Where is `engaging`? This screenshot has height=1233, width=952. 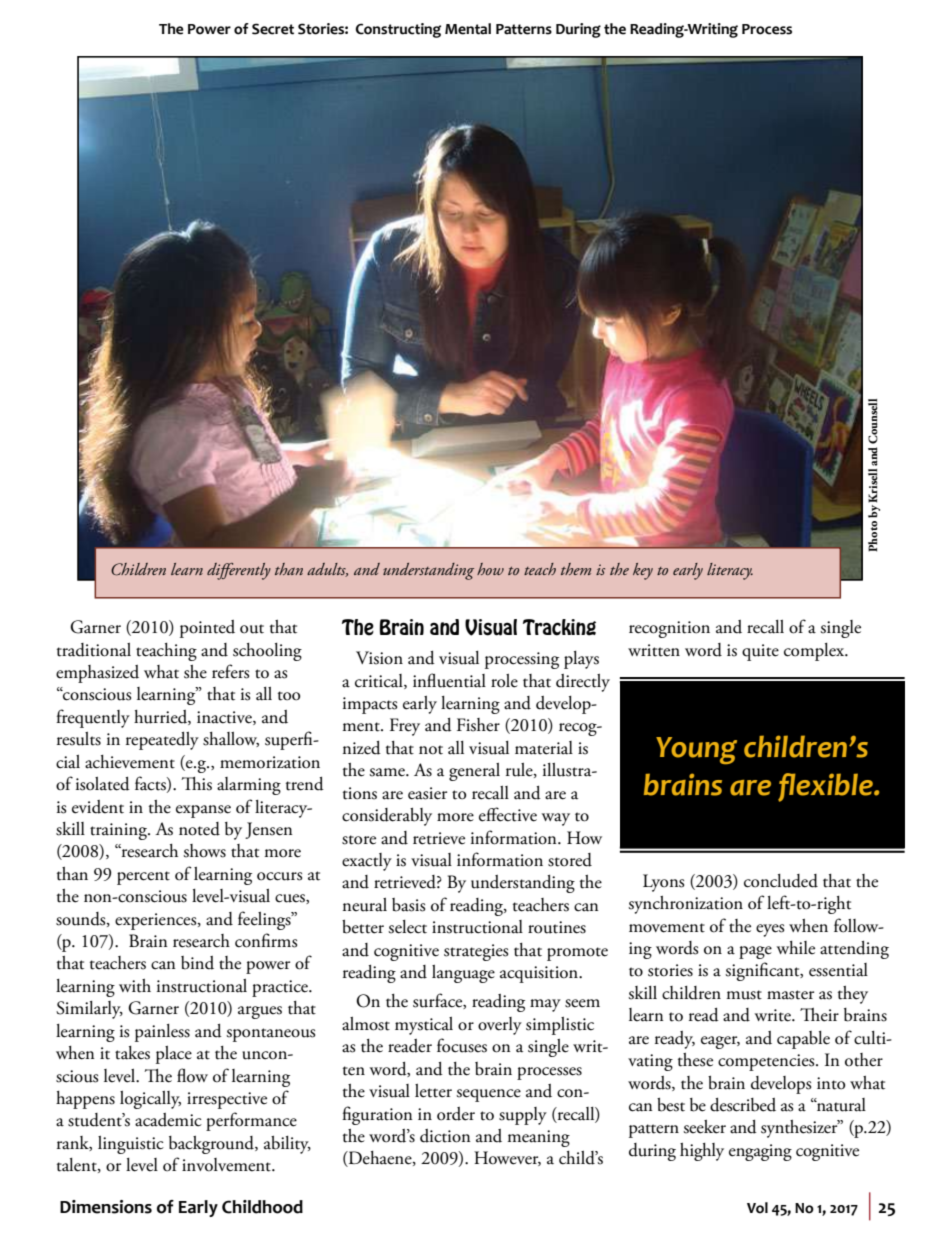 engaging is located at coordinates (760, 1152).
